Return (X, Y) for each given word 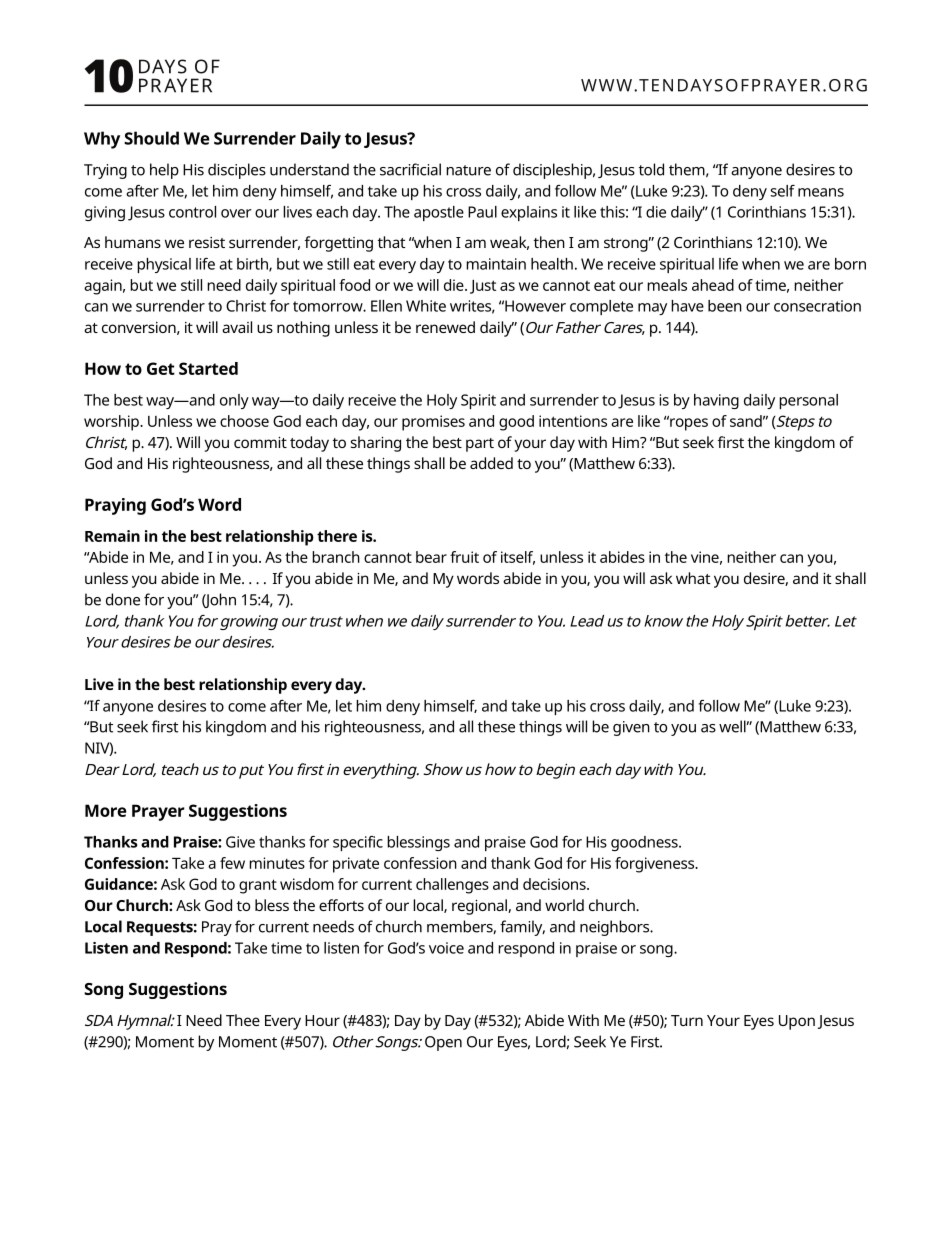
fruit (464, 557)
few (232, 863)
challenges (452, 886)
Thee (243, 1020)
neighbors (616, 928)
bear (431, 557)
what (693, 578)
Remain (112, 536)
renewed (445, 327)
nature (468, 170)
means (821, 192)
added (491, 463)
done (123, 599)
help (164, 171)
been (725, 306)
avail (237, 327)
